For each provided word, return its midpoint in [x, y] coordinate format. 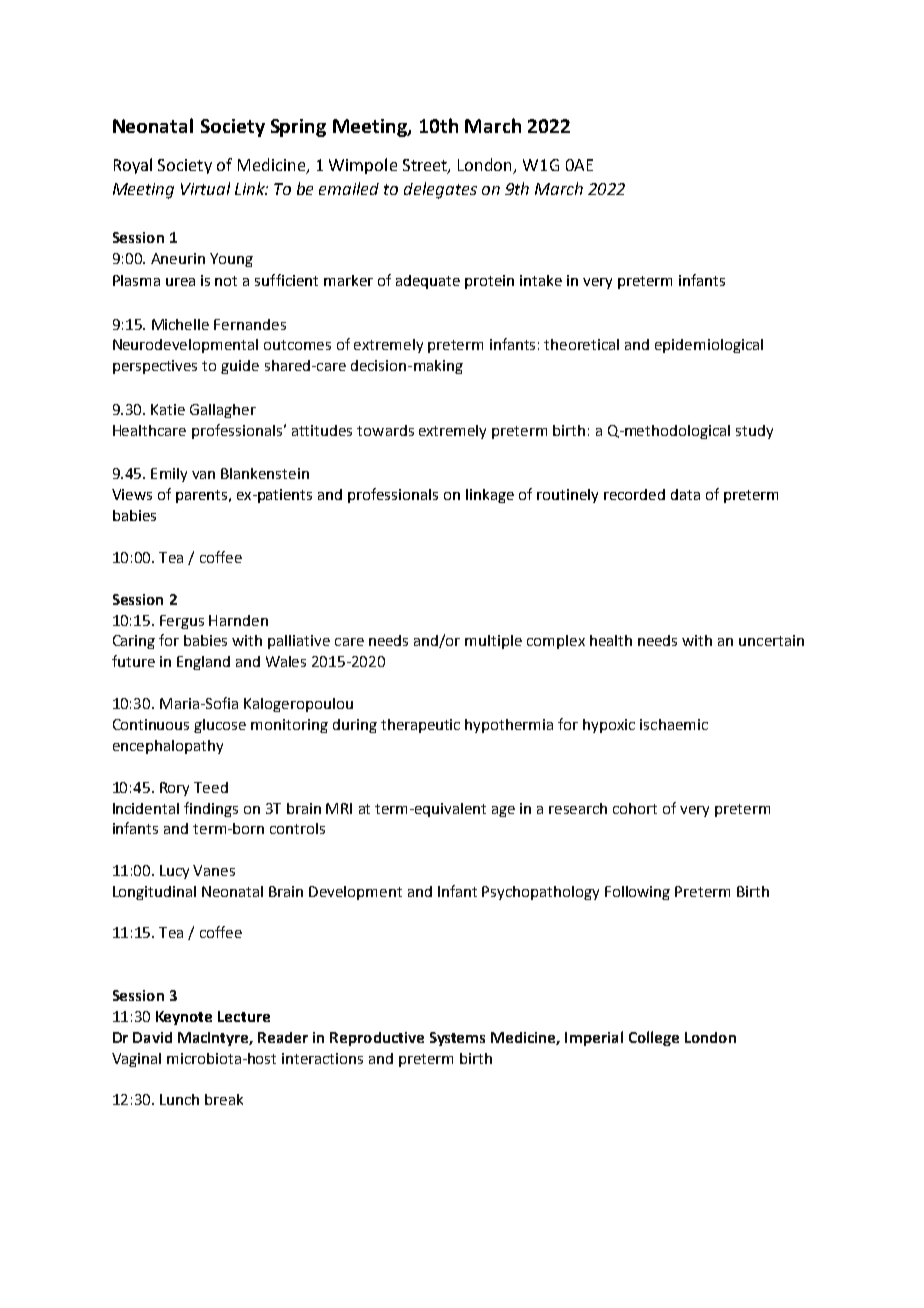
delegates [440, 190]
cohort [635, 808]
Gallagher [223, 411]
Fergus [182, 622]
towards [385, 430]
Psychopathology [540, 893]
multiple [493, 642]
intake [541, 280]
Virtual [205, 188]
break [224, 1099]
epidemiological [709, 346]
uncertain [771, 640]
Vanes [214, 870]
